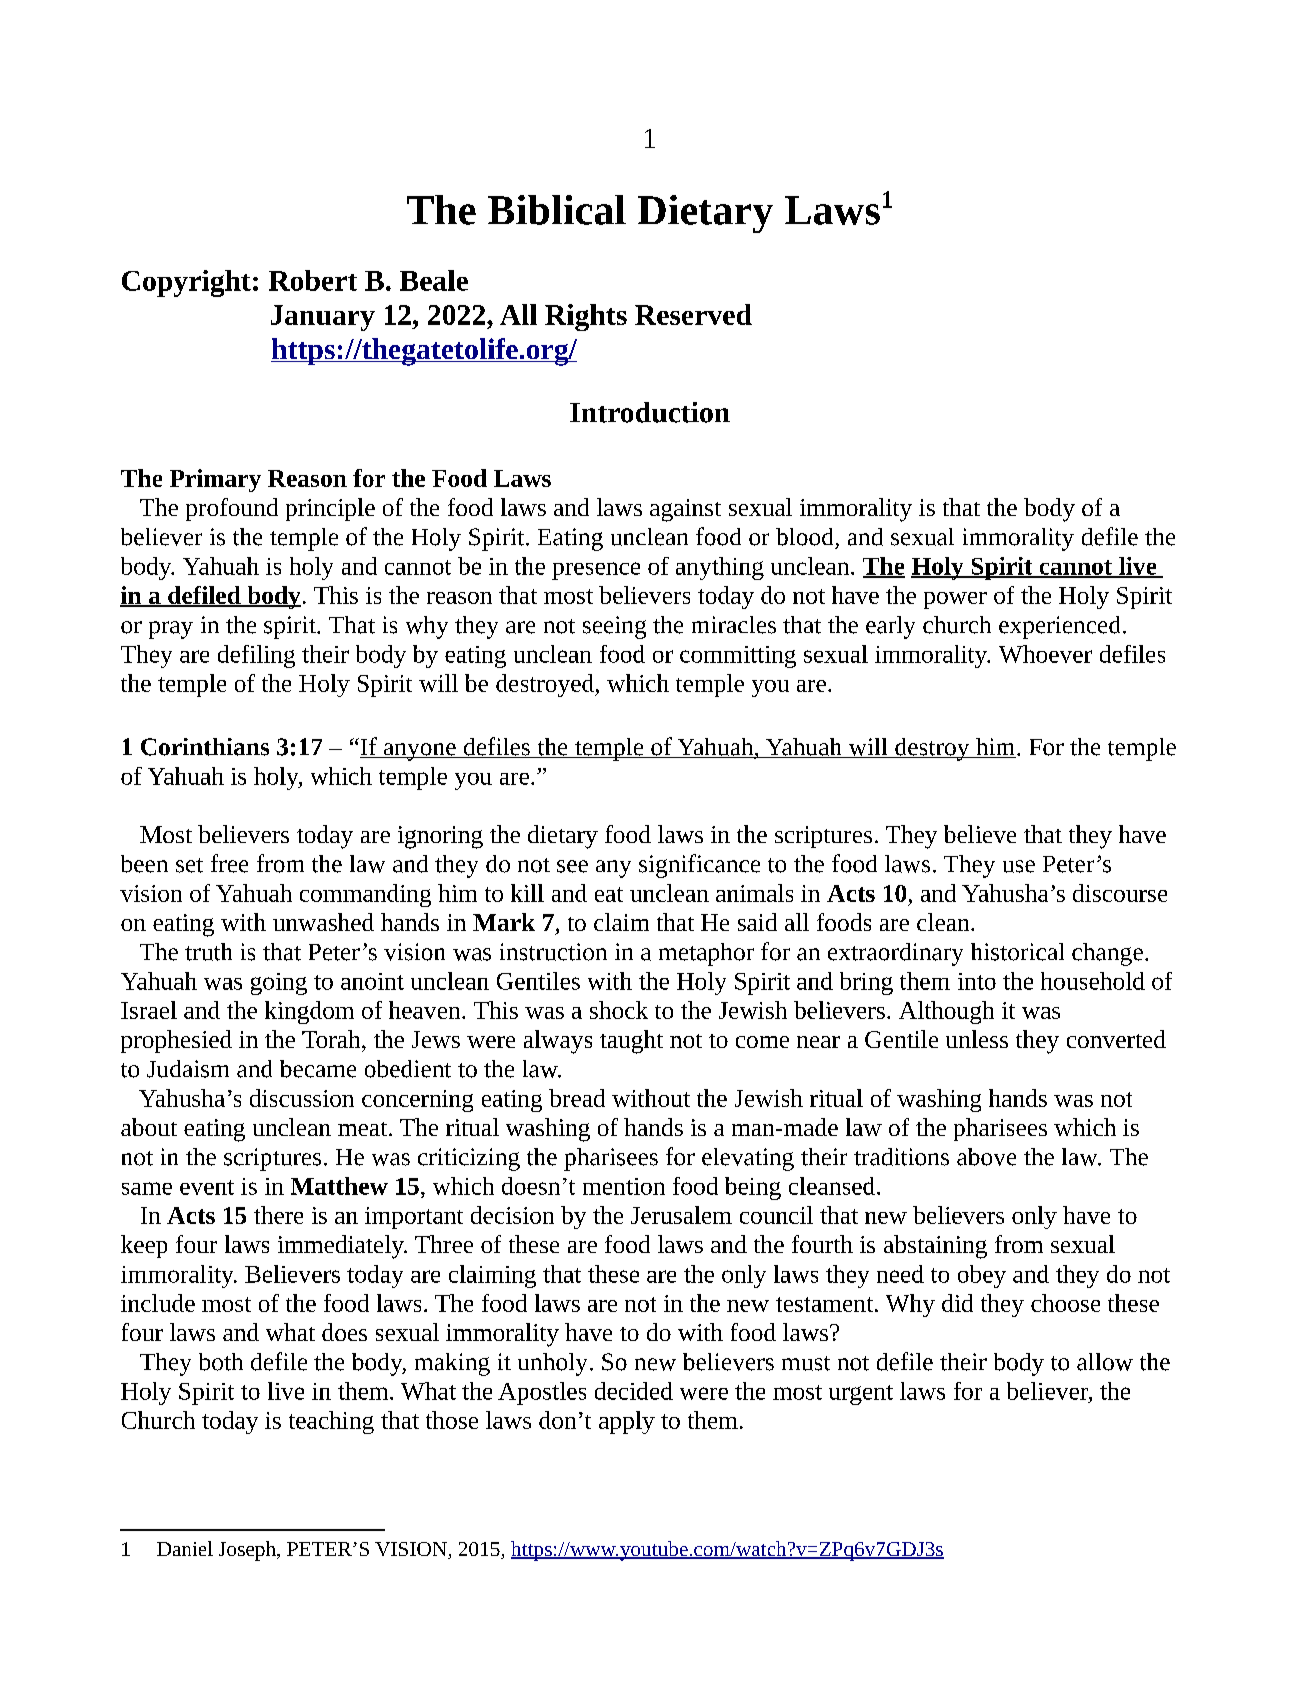 The width and height of the screenshot is (1299, 1681). I want to click on there, so click(278, 1215).
